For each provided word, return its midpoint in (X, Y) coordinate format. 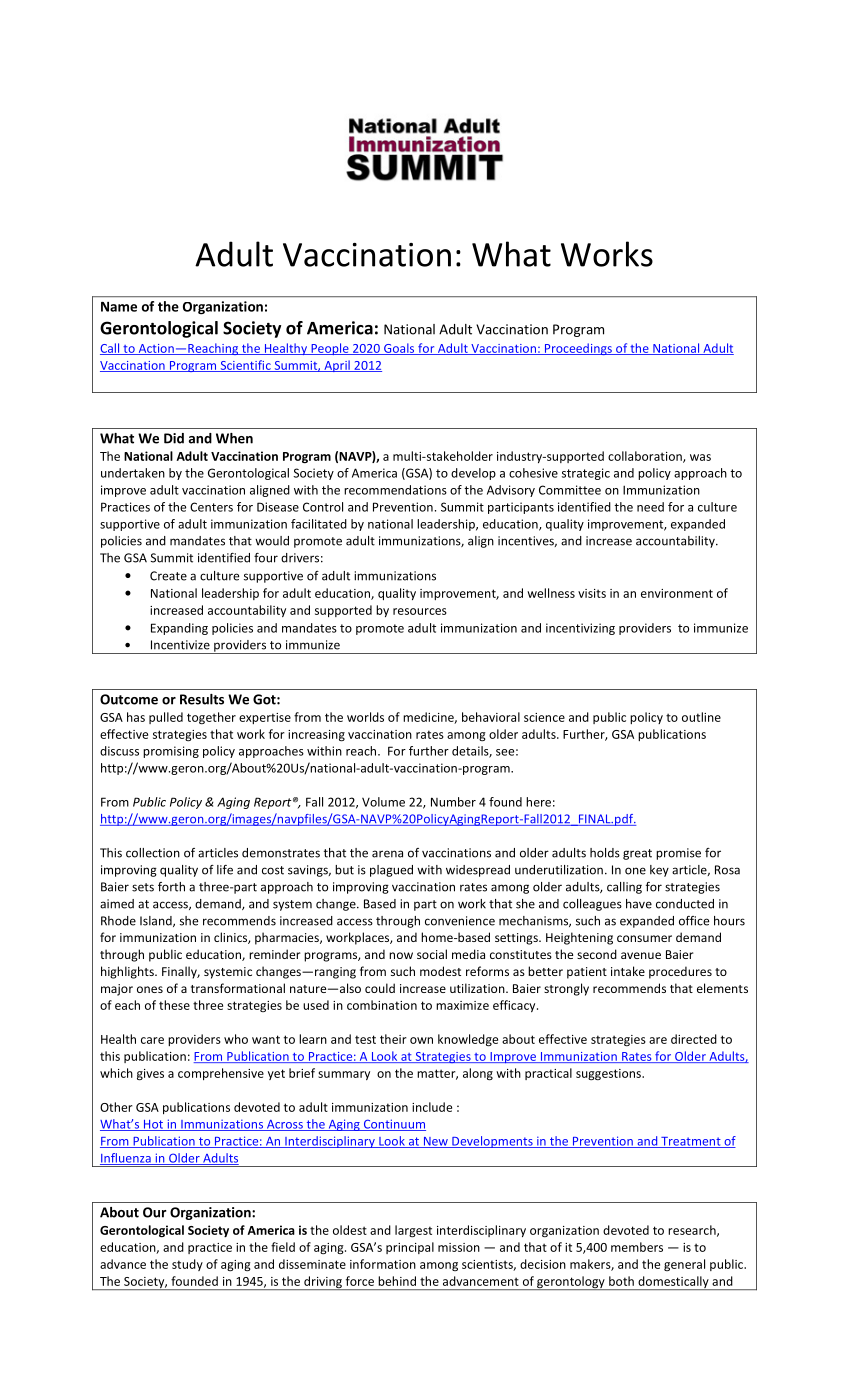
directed (694, 1039)
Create (168, 576)
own (421, 1040)
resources (420, 611)
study (187, 1265)
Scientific (245, 366)
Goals (399, 349)
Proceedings (578, 349)
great (637, 854)
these (174, 1005)
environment (677, 593)
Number (453, 802)
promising (171, 752)
